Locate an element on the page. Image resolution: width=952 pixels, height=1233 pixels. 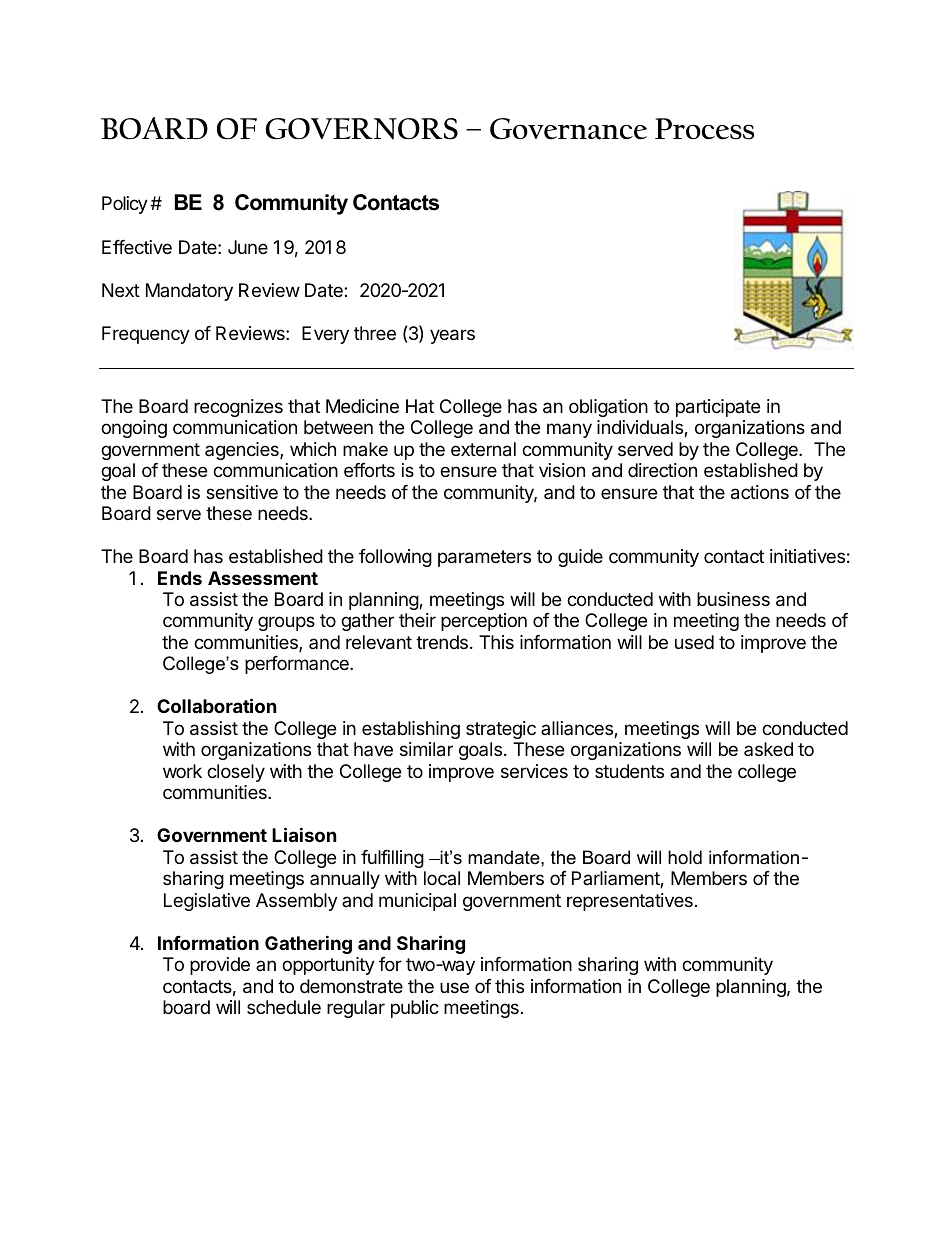
public is located at coordinates (415, 1009).
